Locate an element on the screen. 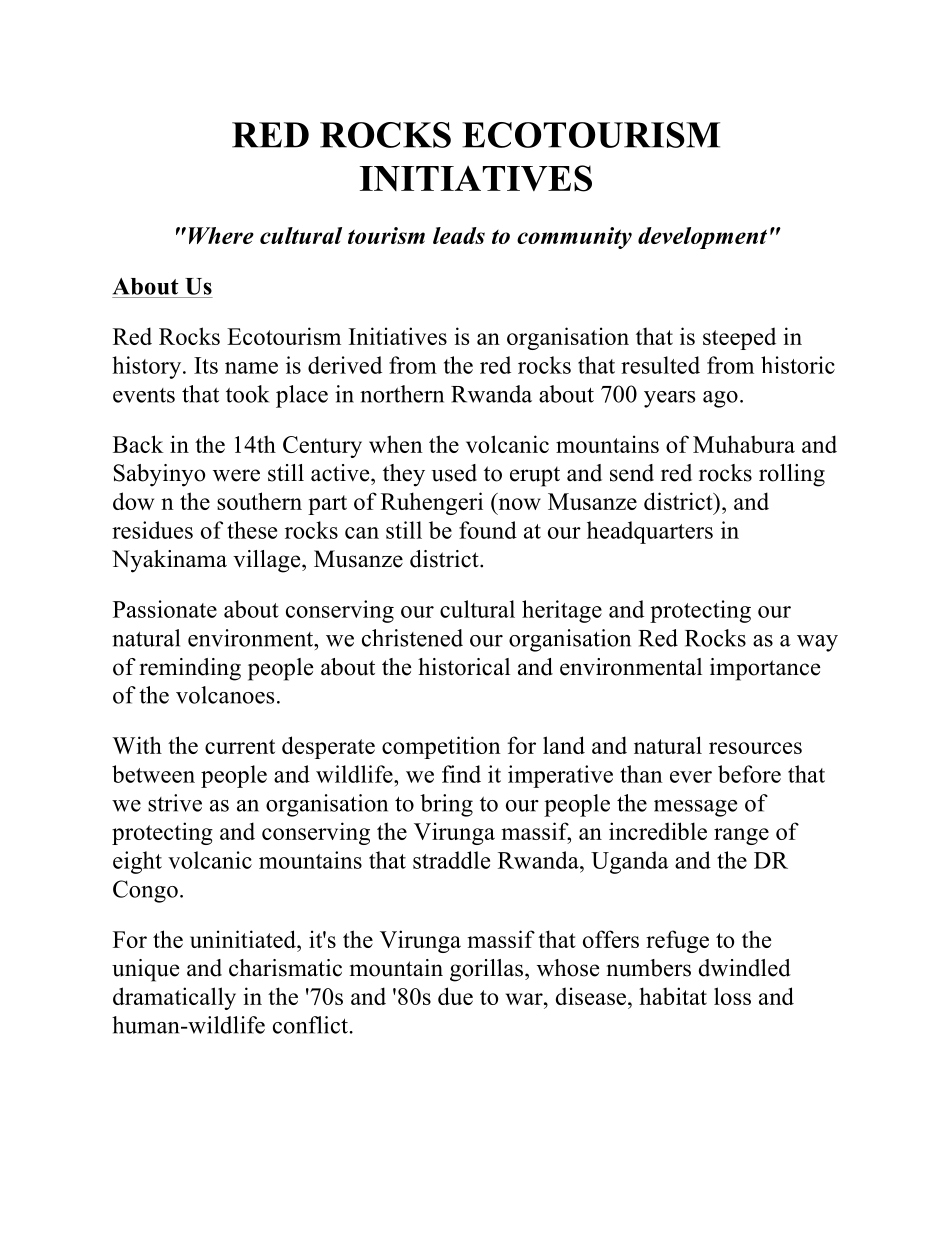 This screenshot has height=1233, width=952. dramatically is located at coordinates (174, 998).
